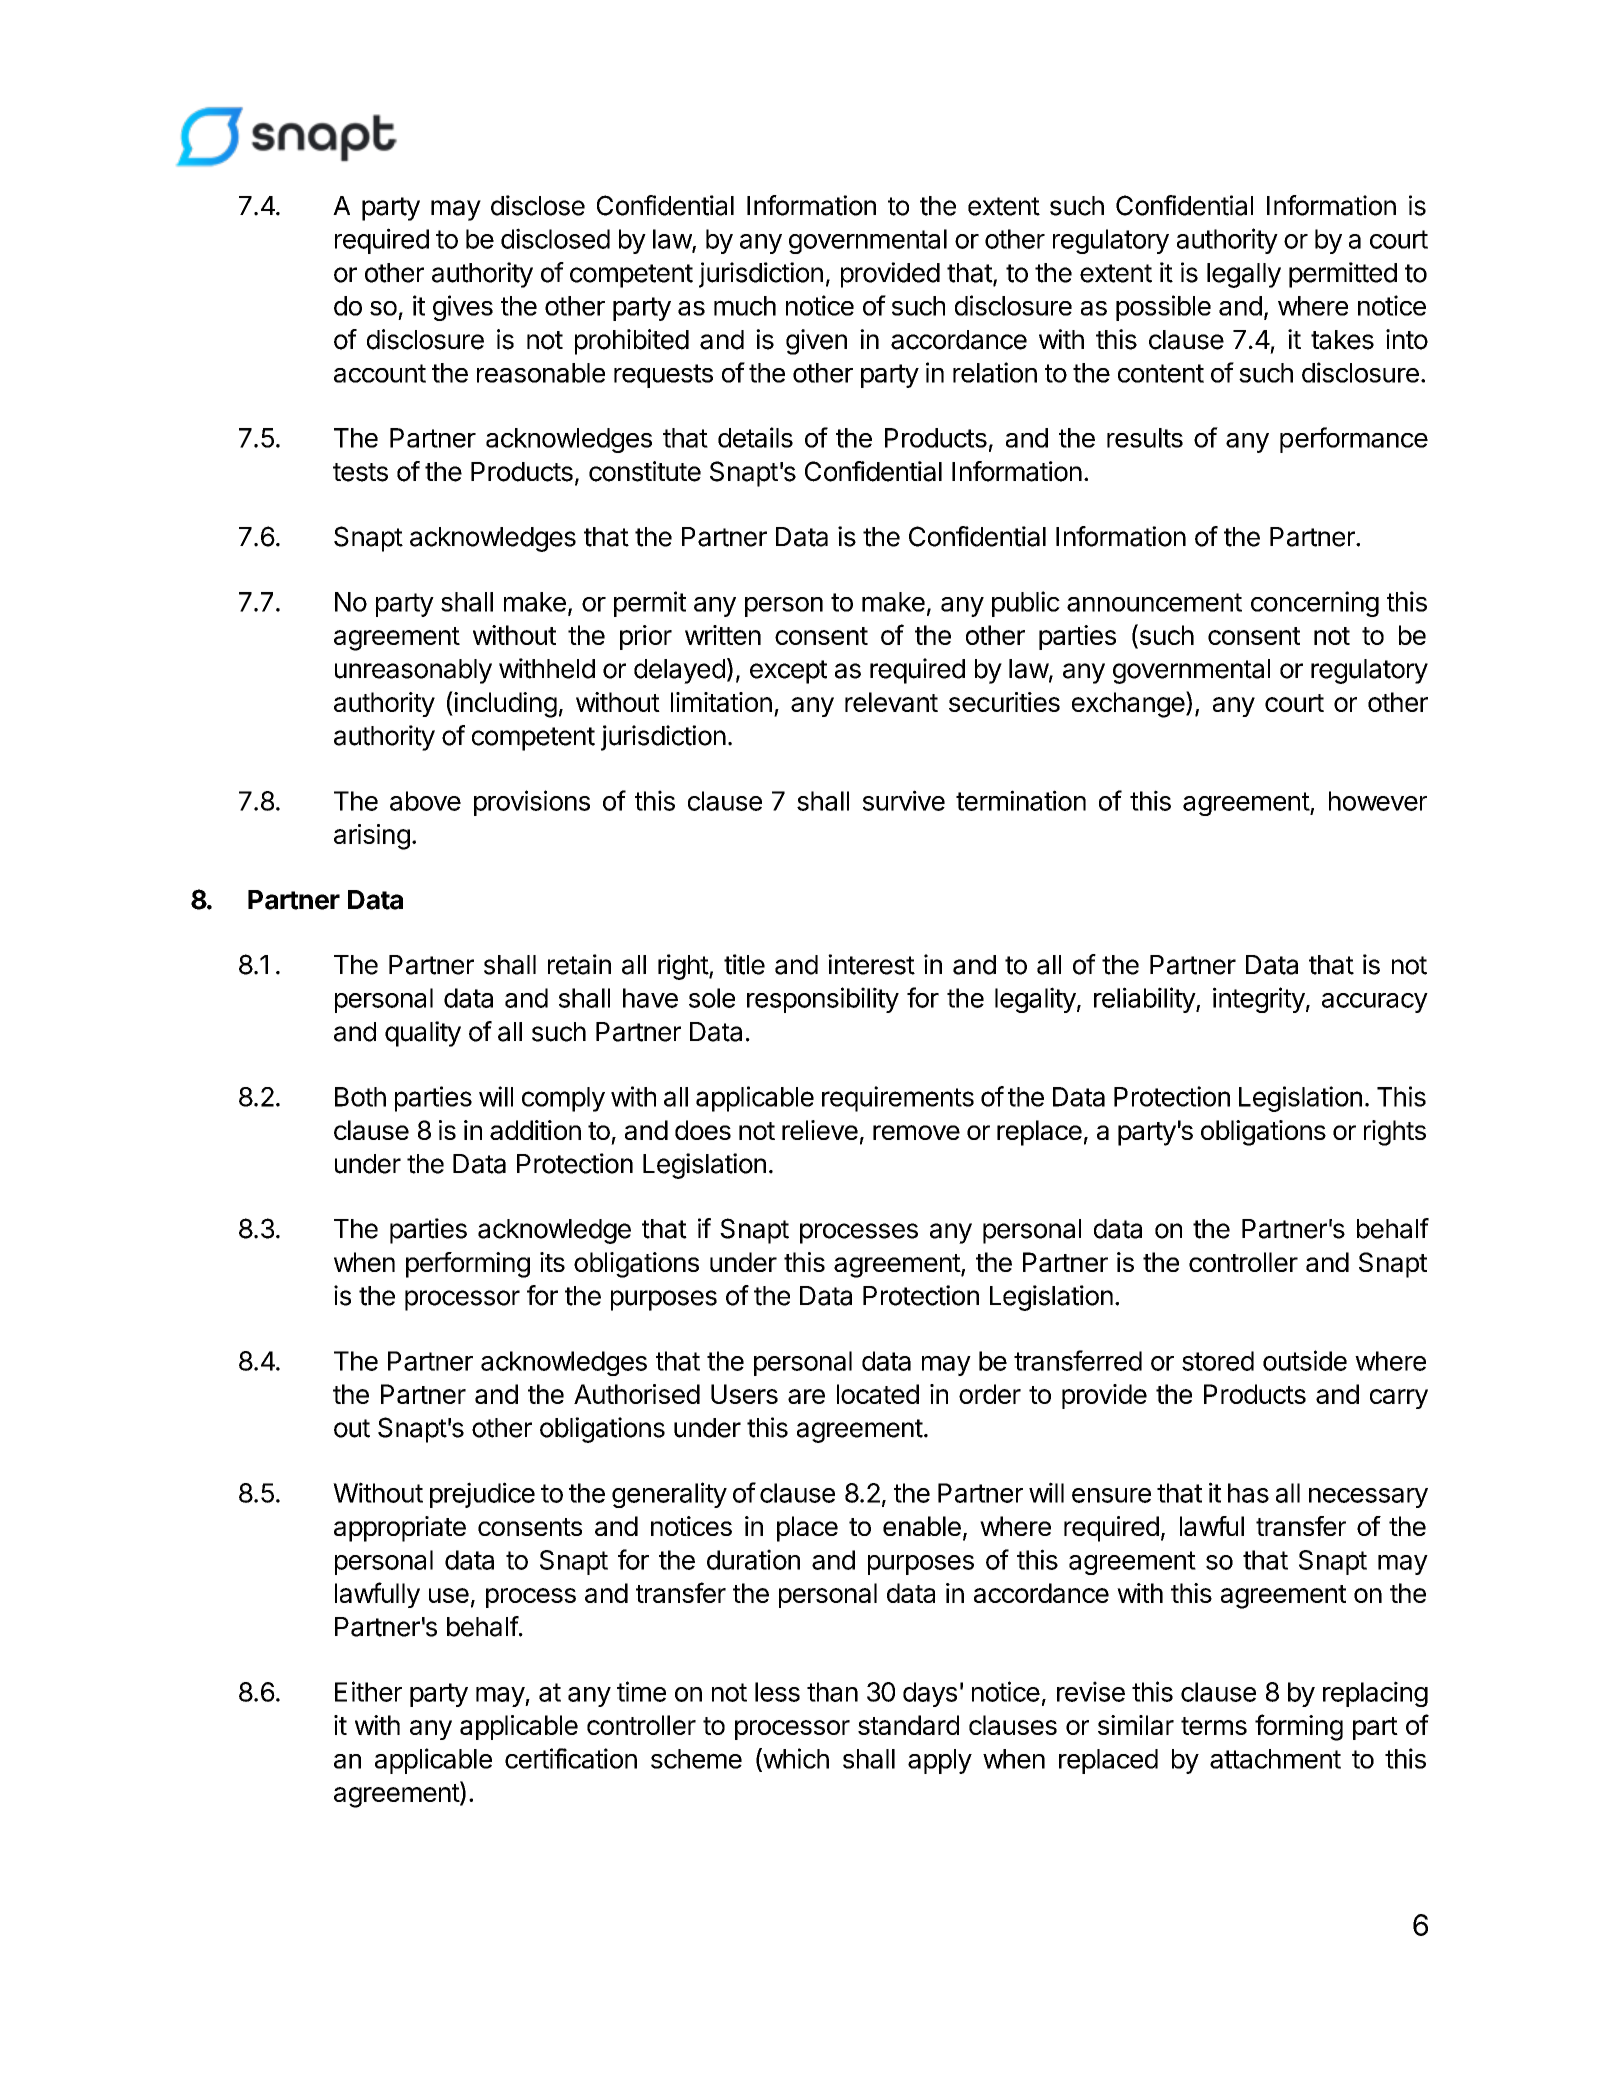  I want to click on attachment, so click(1275, 1759).
